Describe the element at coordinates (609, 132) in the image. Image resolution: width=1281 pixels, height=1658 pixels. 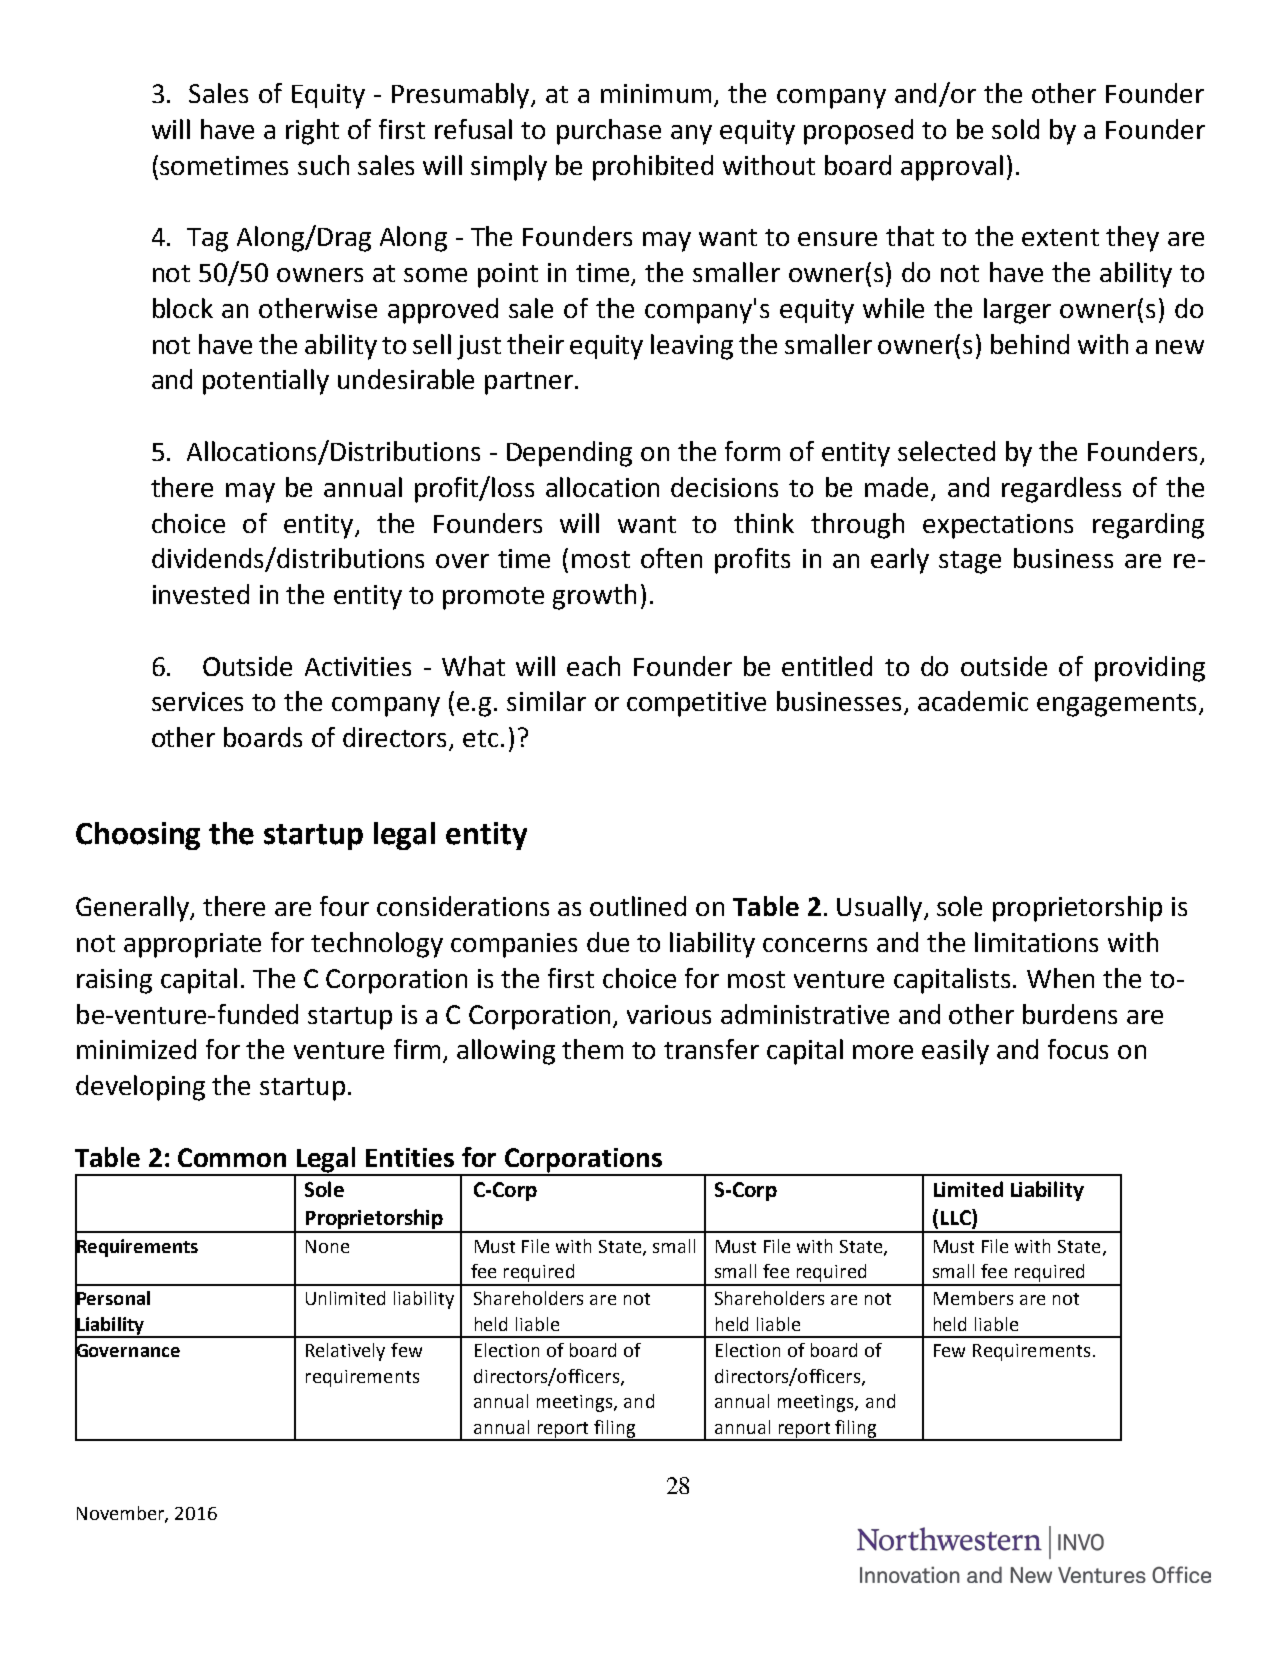
I see `purchase` at that location.
